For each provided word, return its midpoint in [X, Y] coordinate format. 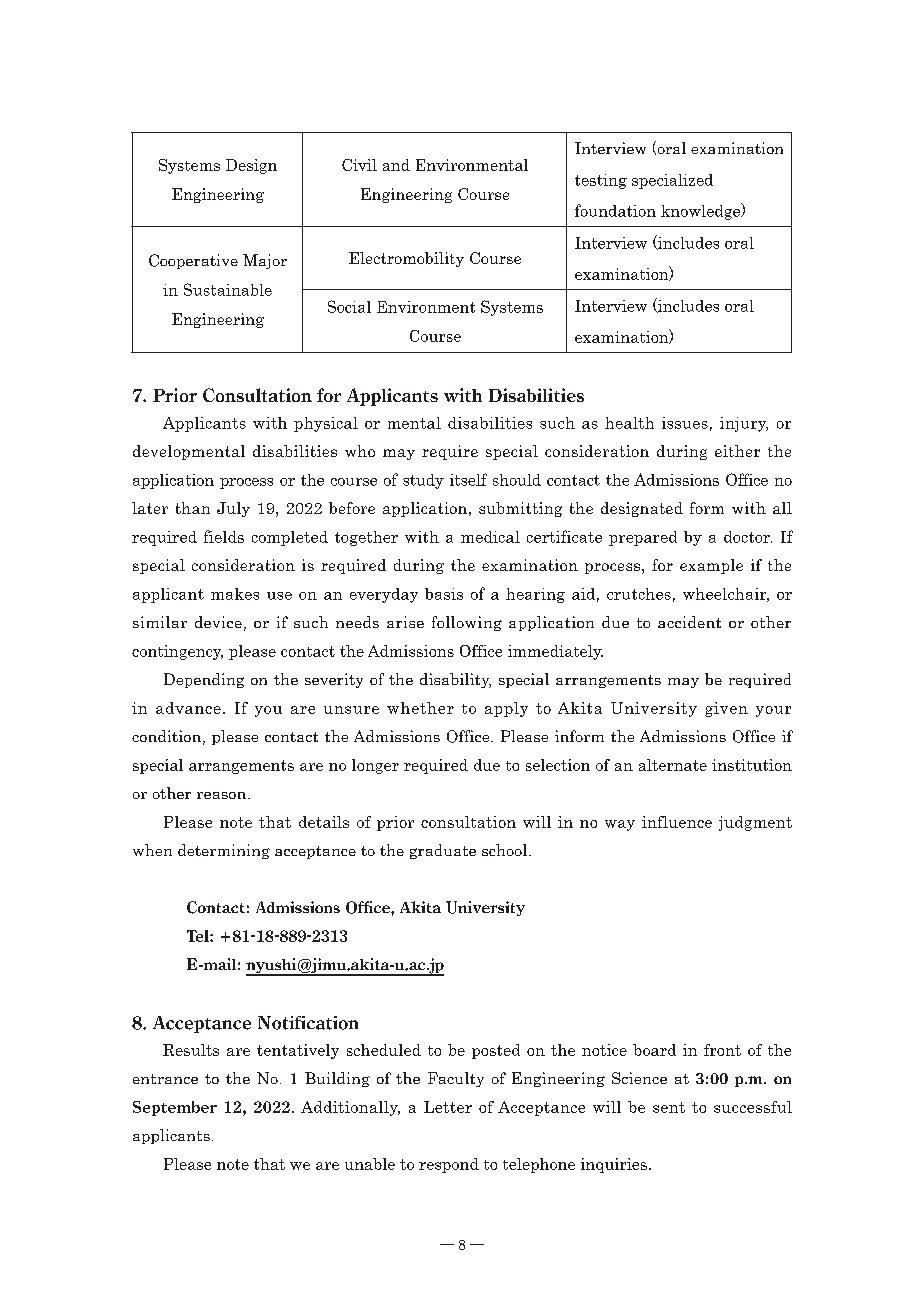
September [175, 1108]
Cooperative [193, 261]
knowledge [702, 211]
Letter [448, 1107]
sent [669, 1107]
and [396, 165]
